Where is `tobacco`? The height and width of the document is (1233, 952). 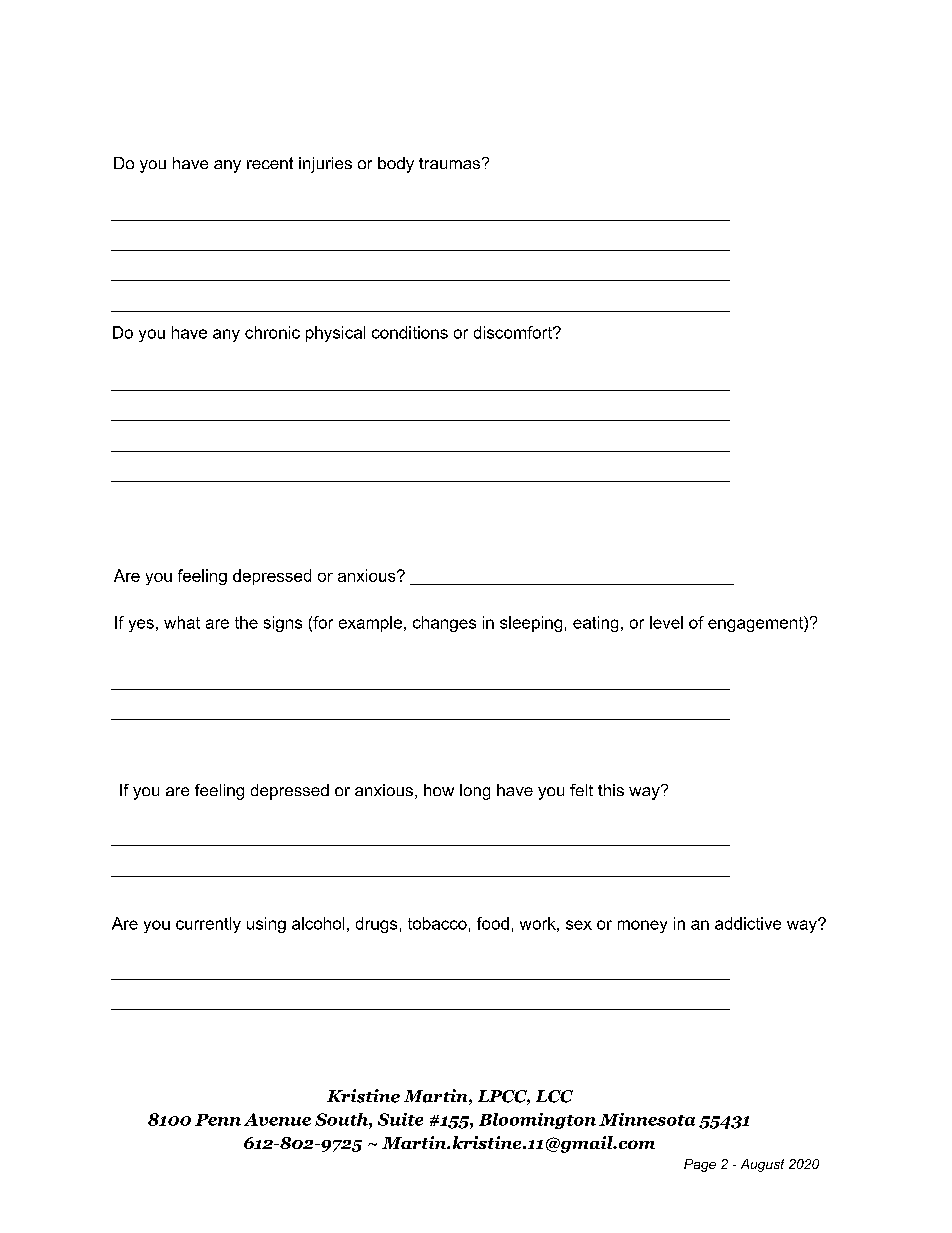
tobacco is located at coordinates (437, 923).
